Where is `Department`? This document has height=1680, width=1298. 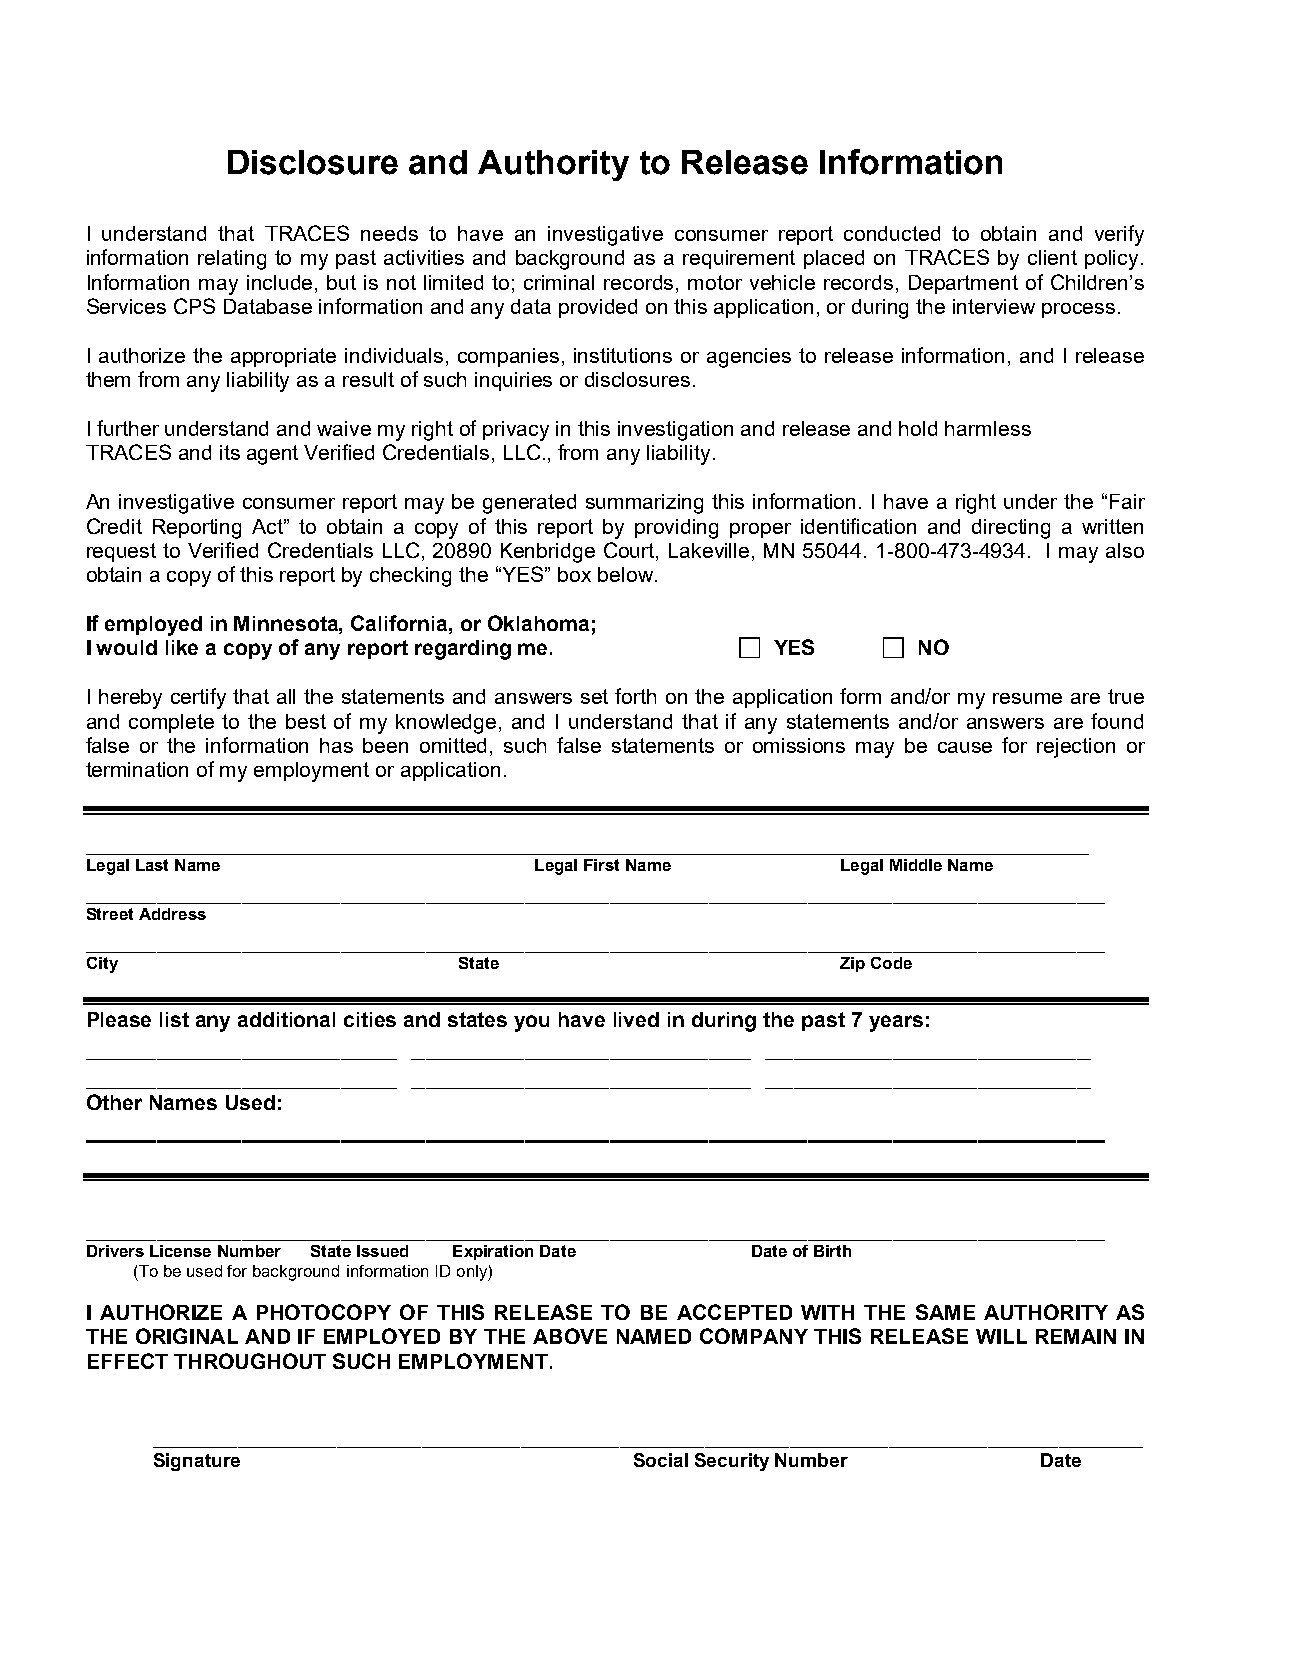
Department is located at coordinates (963, 284).
